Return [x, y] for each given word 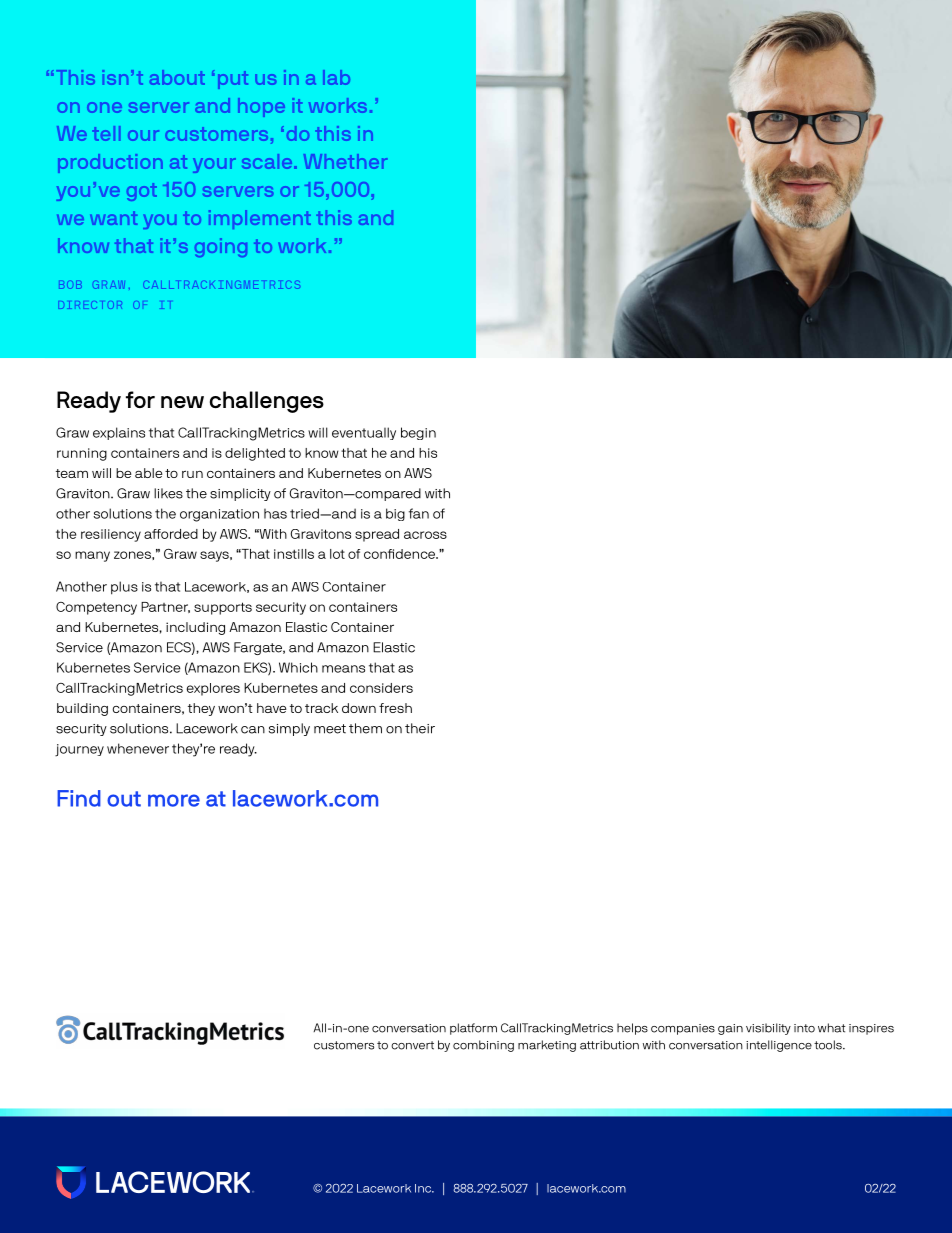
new [182, 402]
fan [419, 513]
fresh [395, 708]
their [420, 728]
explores [213, 689]
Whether [345, 161]
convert [412, 1045]
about [177, 77]
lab [336, 77]
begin [418, 433]
